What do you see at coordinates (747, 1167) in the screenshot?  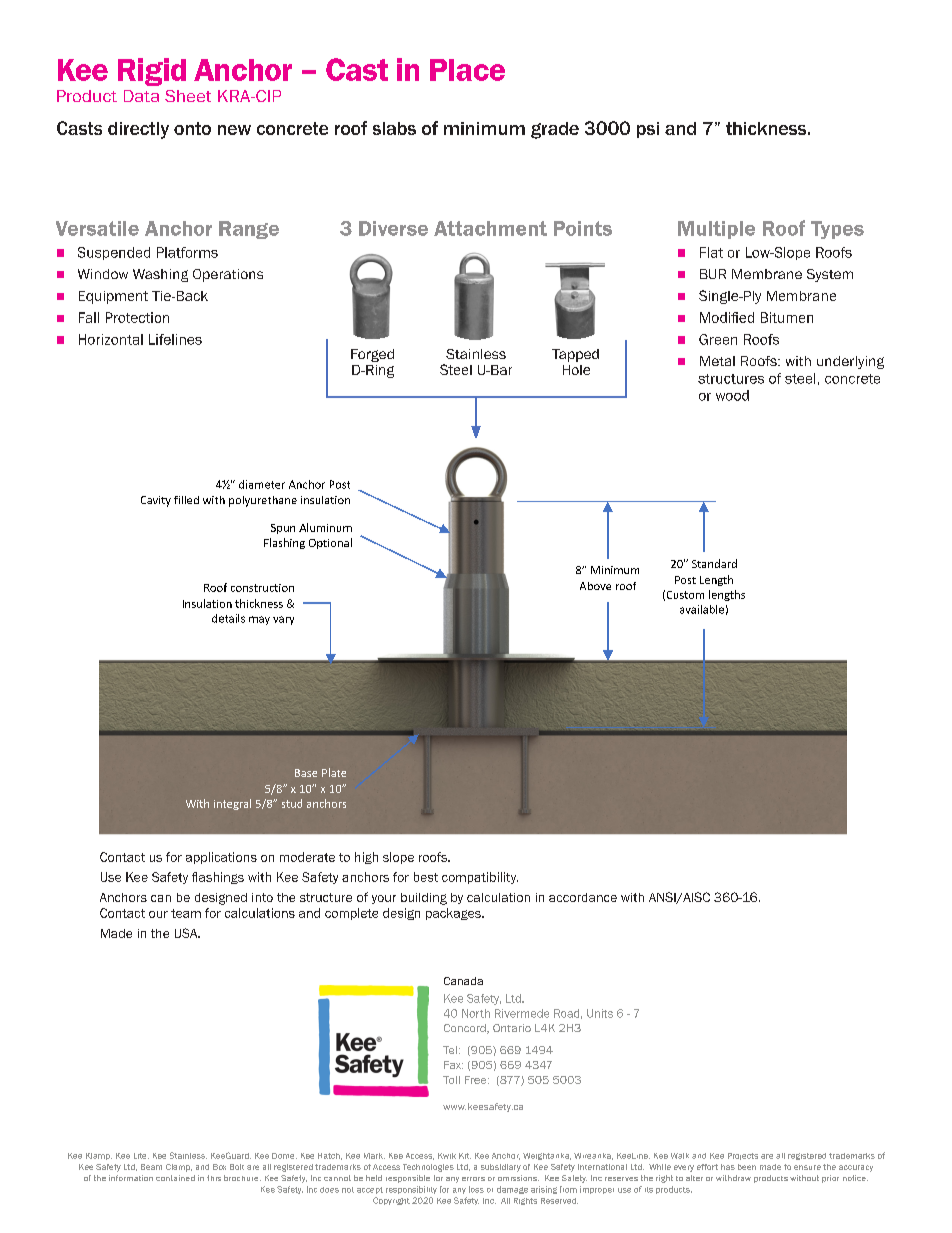 I see `been` at bounding box center [747, 1167].
